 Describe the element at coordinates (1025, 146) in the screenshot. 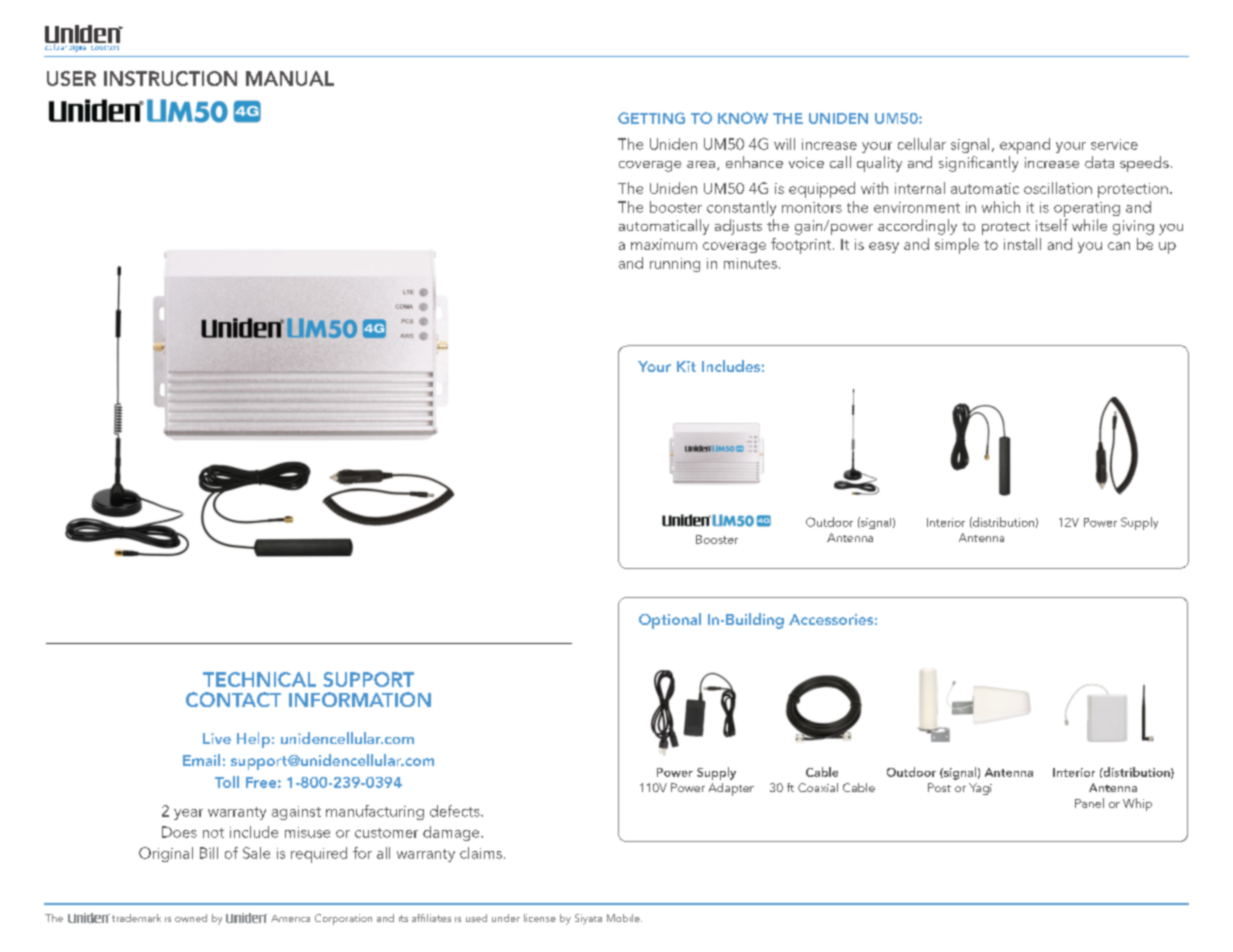

I see `expand` at that location.
